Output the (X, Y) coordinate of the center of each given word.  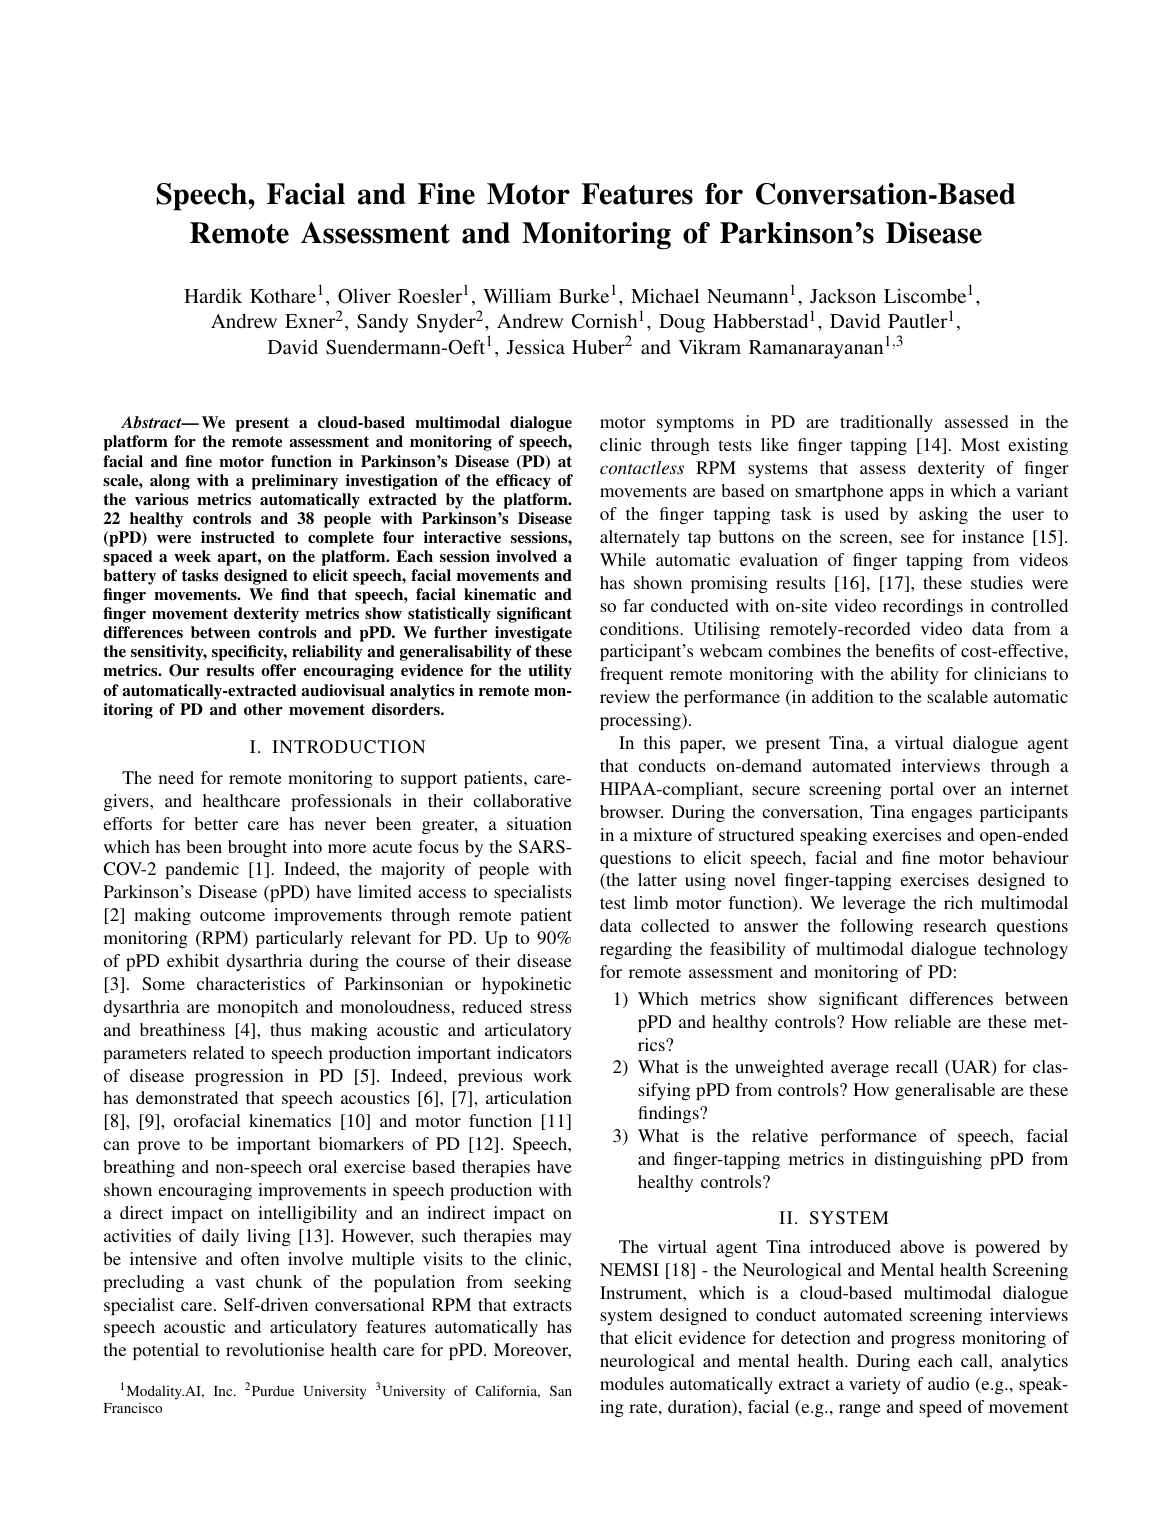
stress (551, 1007)
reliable (922, 1021)
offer (278, 670)
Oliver (364, 296)
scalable (957, 696)
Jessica (536, 347)
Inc (224, 1391)
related (218, 1052)
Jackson (843, 296)
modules (632, 1383)
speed (940, 1408)
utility (550, 672)
